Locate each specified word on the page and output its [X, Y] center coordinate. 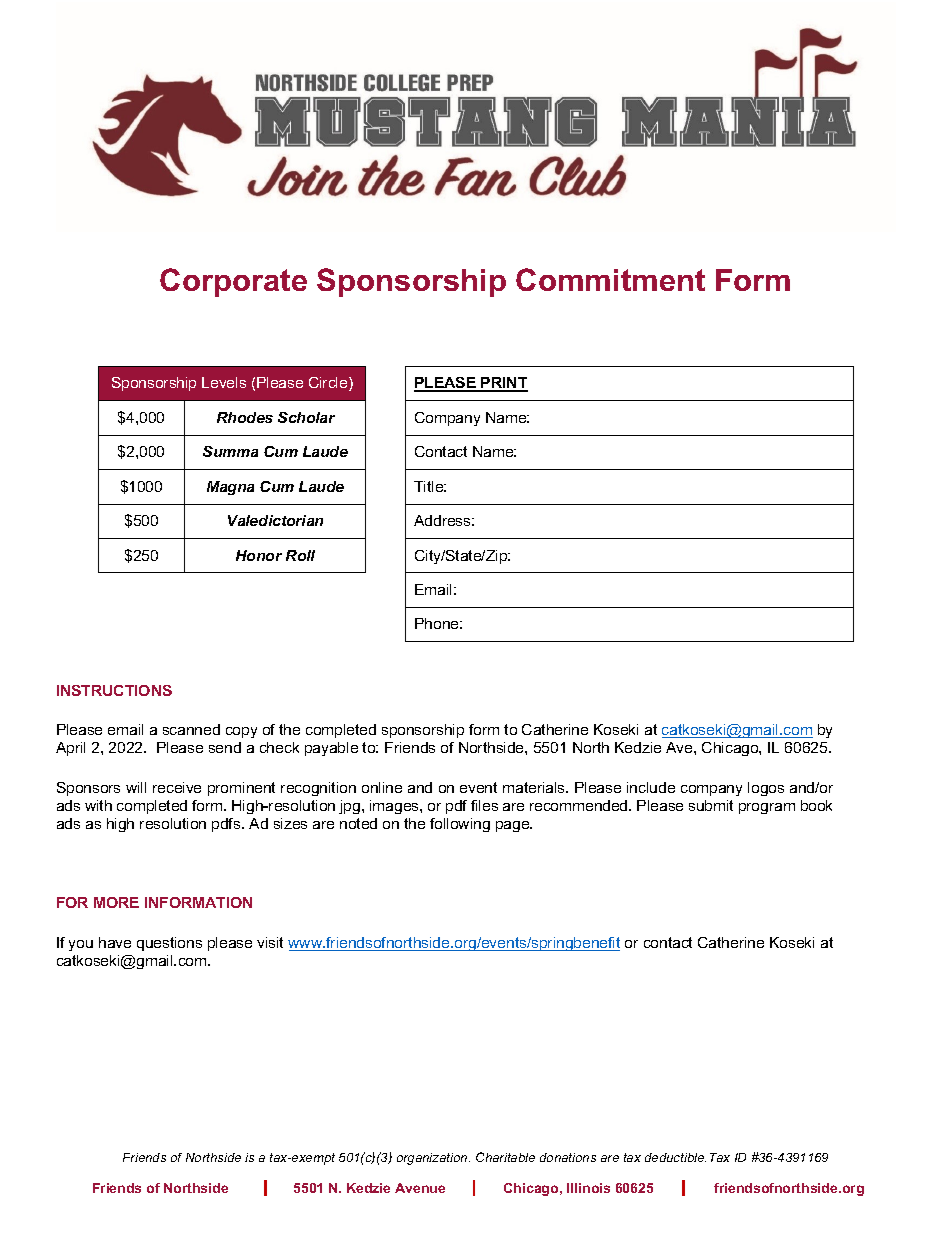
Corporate [233, 282]
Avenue [420, 1188]
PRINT [504, 384]
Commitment [610, 279]
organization [433, 1159]
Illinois [588, 1188]
